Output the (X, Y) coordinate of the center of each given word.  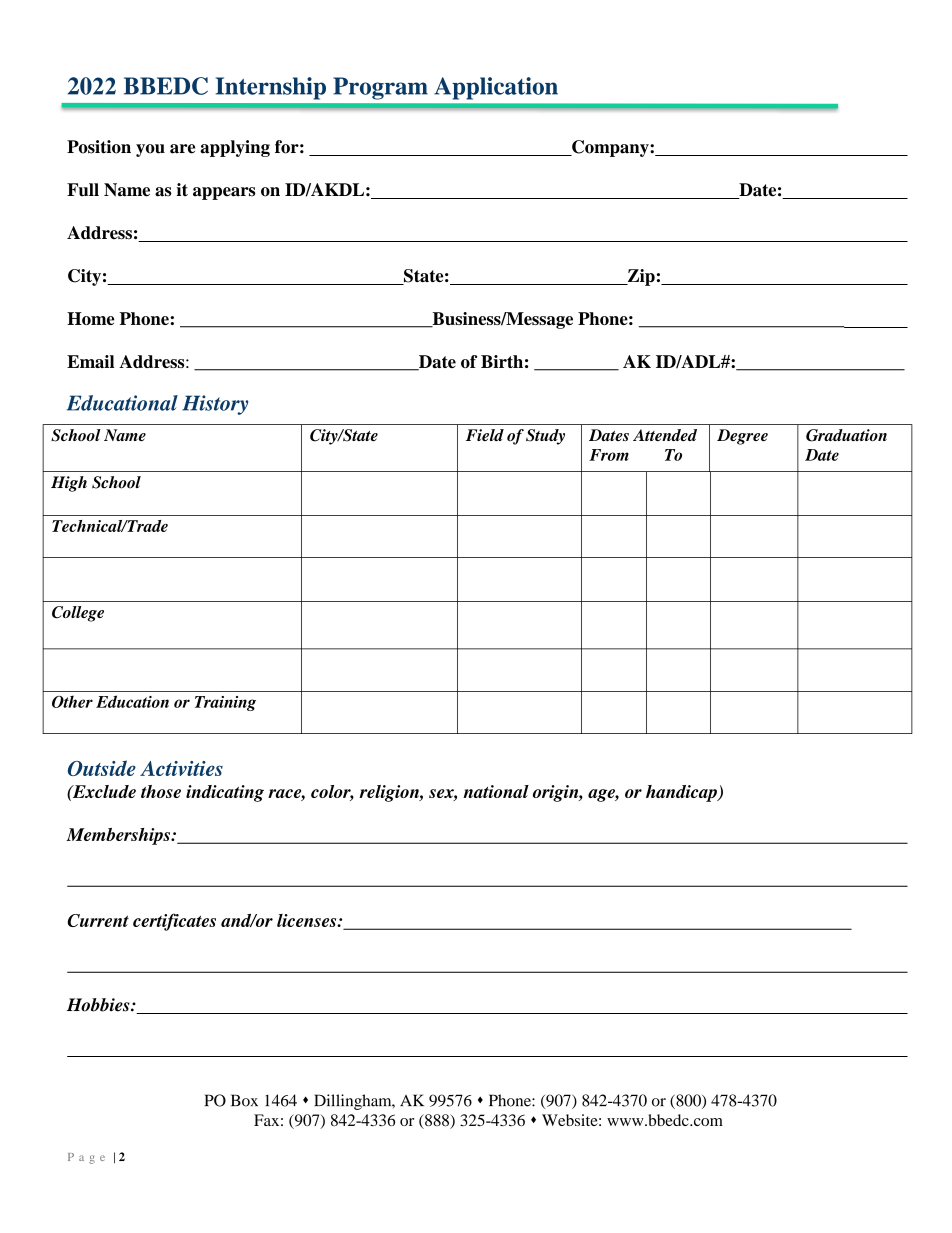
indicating (225, 793)
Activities (181, 768)
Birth (502, 361)
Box (244, 1100)
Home (90, 318)
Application (496, 88)
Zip (640, 277)
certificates (174, 922)
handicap (682, 793)
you (150, 150)
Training (225, 703)
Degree (742, 437)
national (496, 791)
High (69, 484)
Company (610, 148)
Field (485, 435)
